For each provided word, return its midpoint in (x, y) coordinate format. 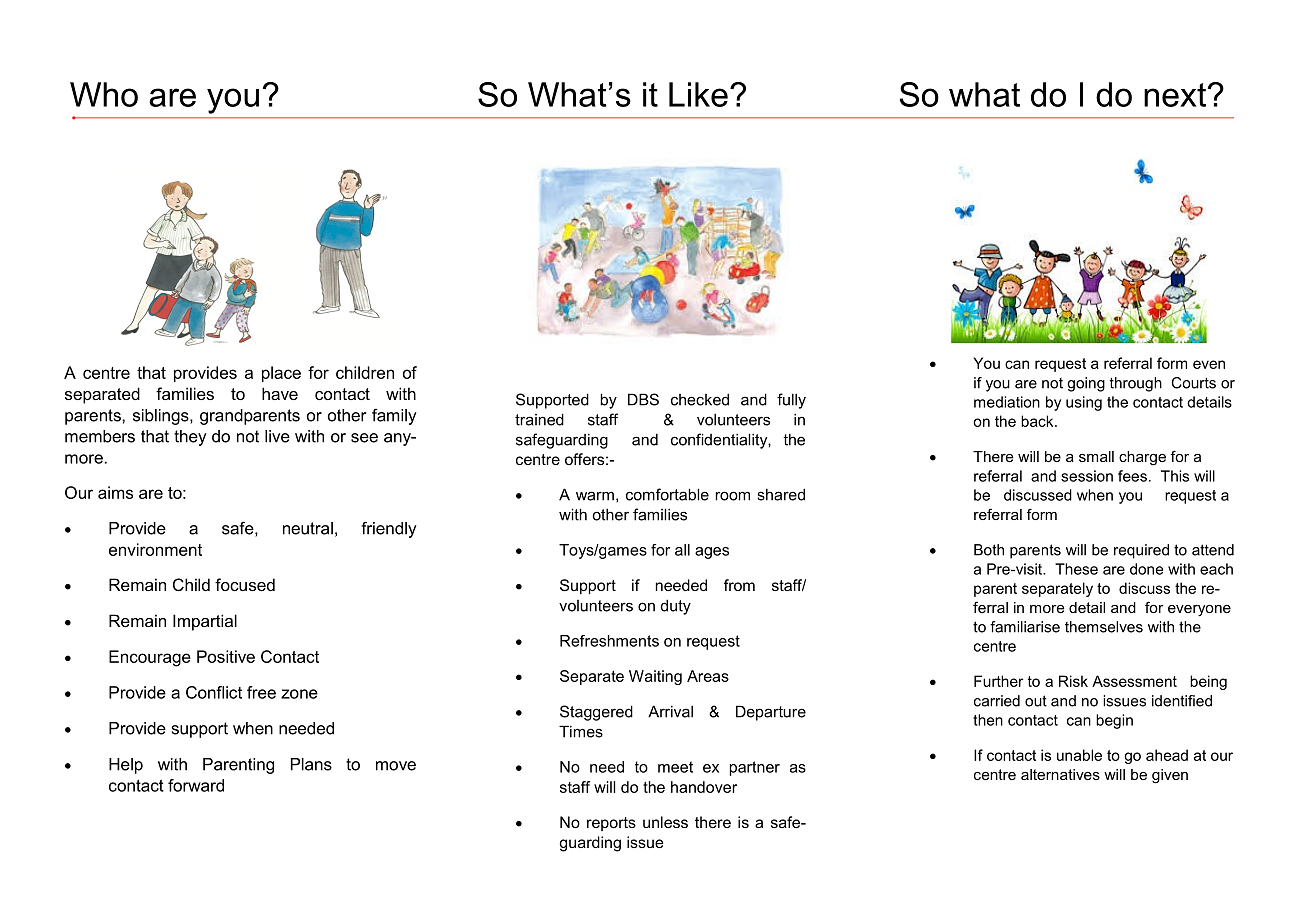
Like (698, 94)
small (1096, 456)
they (190, 438)
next (1176, 95)
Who (104, 94)
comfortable (667, 494)
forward (196, 785)
